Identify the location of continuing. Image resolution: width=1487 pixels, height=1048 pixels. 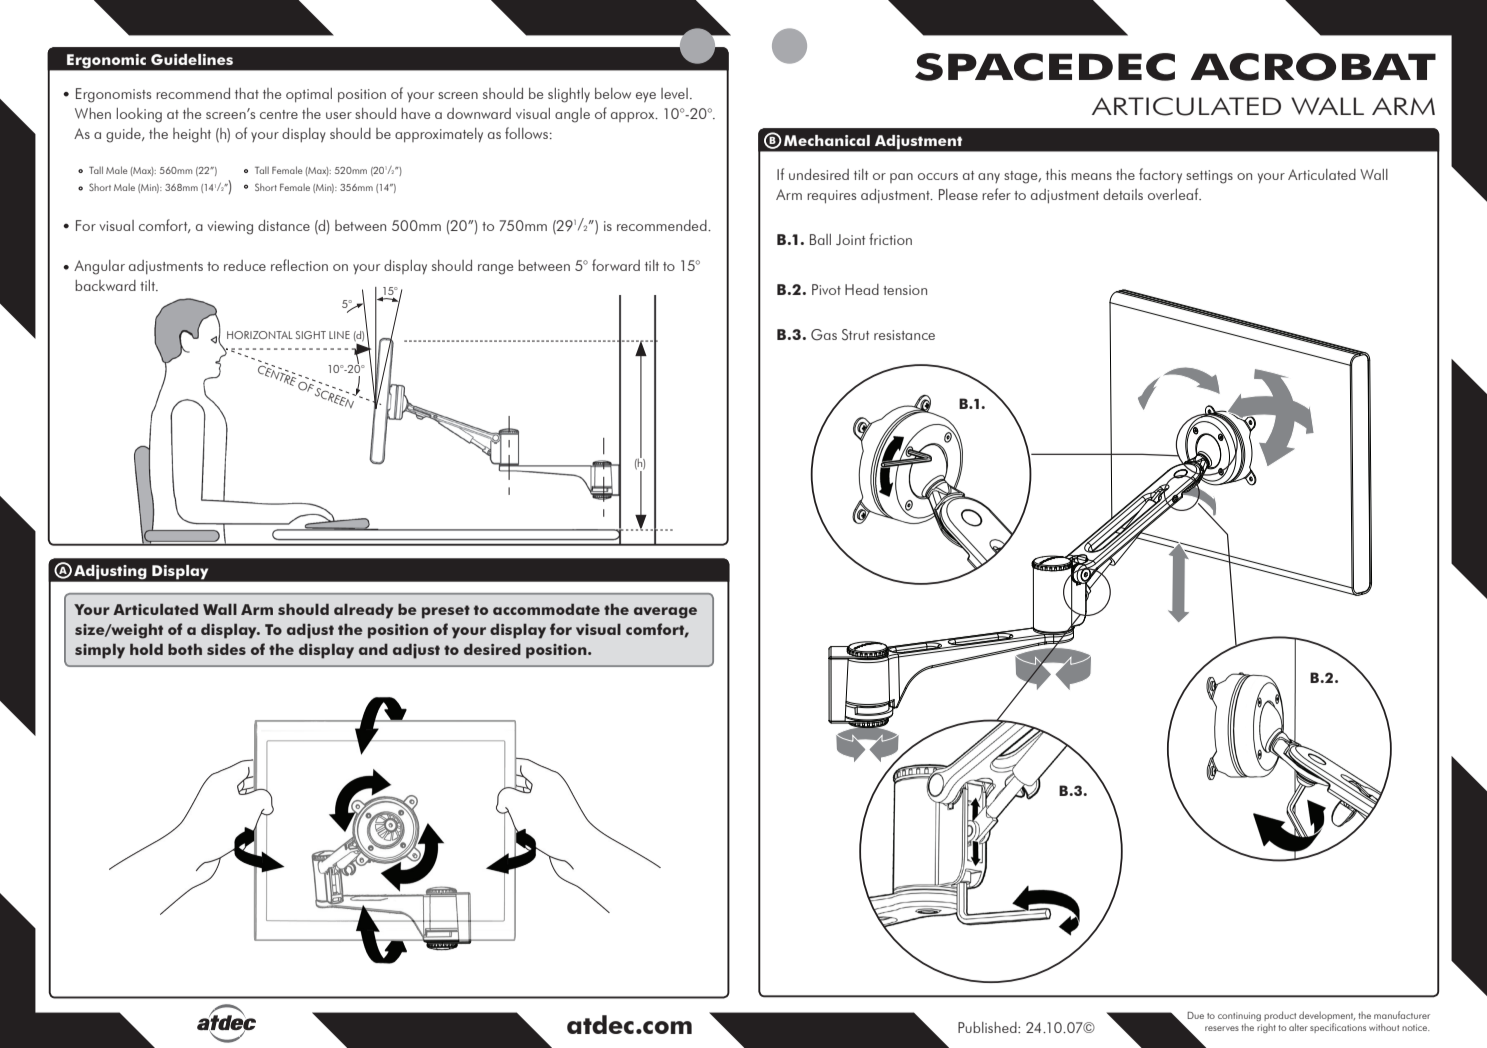
(1239, 1016).
